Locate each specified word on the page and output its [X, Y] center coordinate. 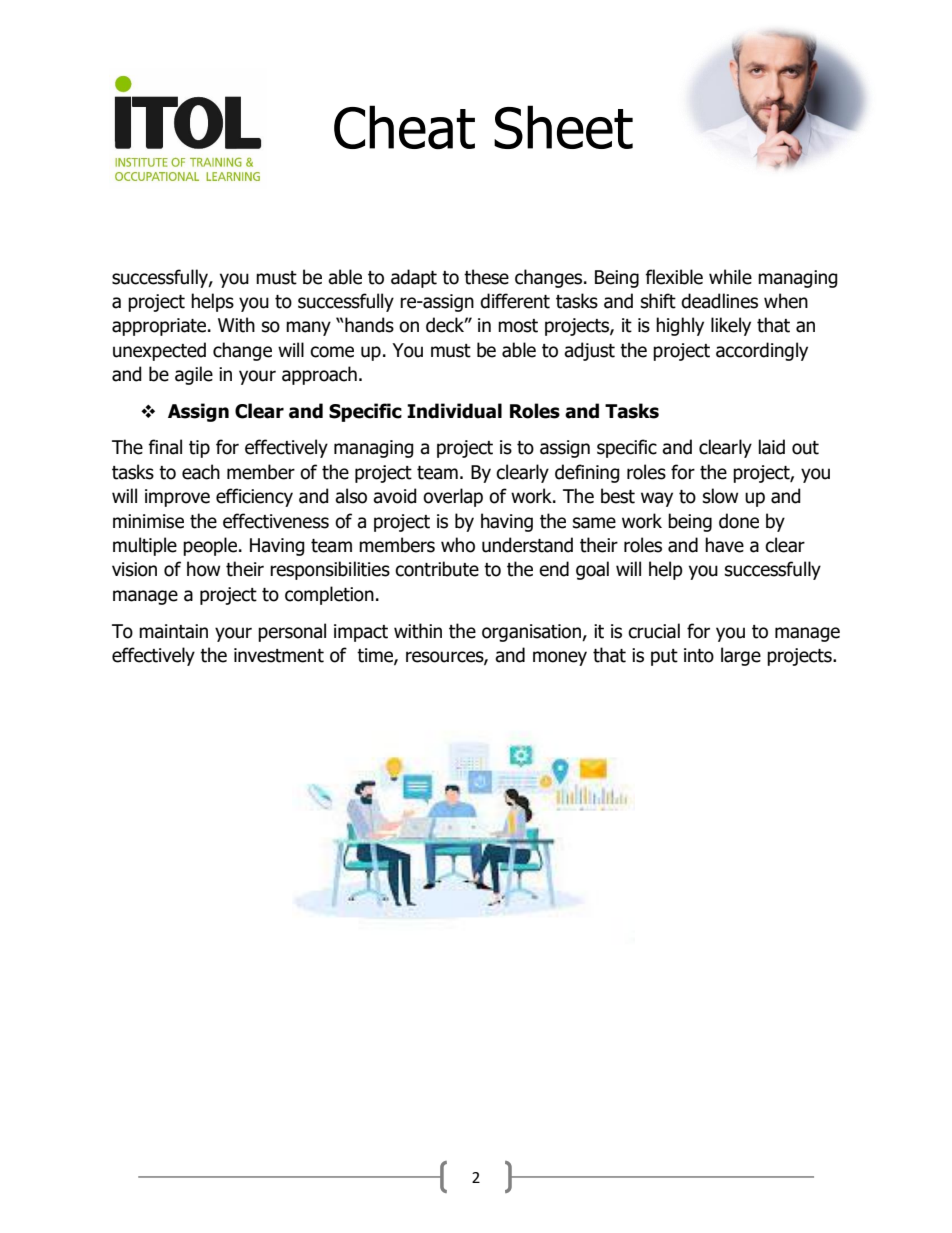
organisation [532, 633]
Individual [454, 411]
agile [194, 375]
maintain [173, 631]
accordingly [762, 351]
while [730, 277]
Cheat [404, 127]
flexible [674, 277]
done [739, 521]
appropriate [160, 327]
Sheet [563, 127]
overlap [453, 497]
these [486, 277]
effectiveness [276, 521]
